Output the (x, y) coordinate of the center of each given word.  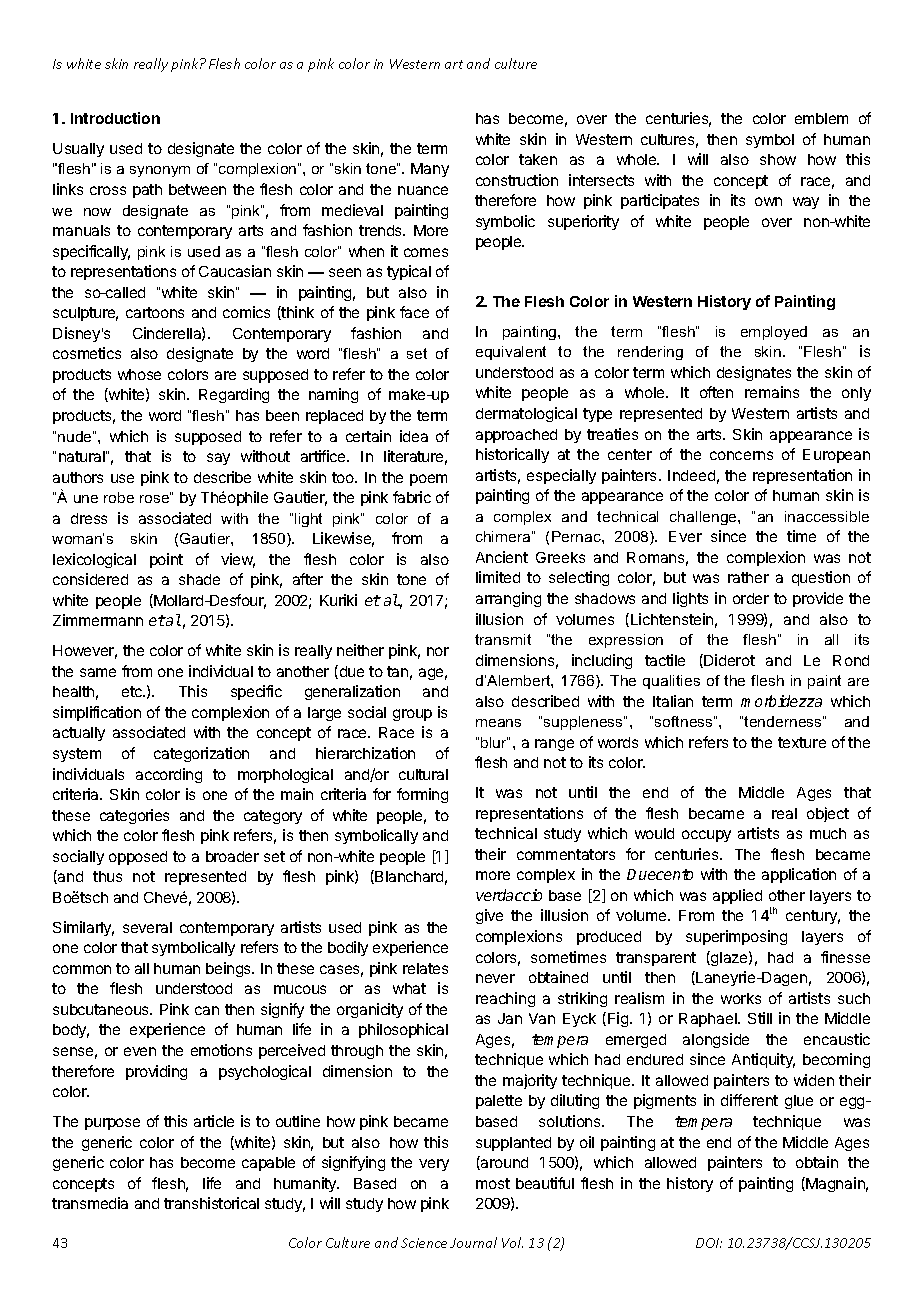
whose (139, 374)
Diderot (728, 661)
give (489, 916)
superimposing (736, 937)
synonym (160, 171)
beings (229, 969)
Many (430, 170)
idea (414, 436)
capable (268, 1164)
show (778, 159)
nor (438, 651)
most (493, 1183)
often (716, 392)
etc (133, 691)
